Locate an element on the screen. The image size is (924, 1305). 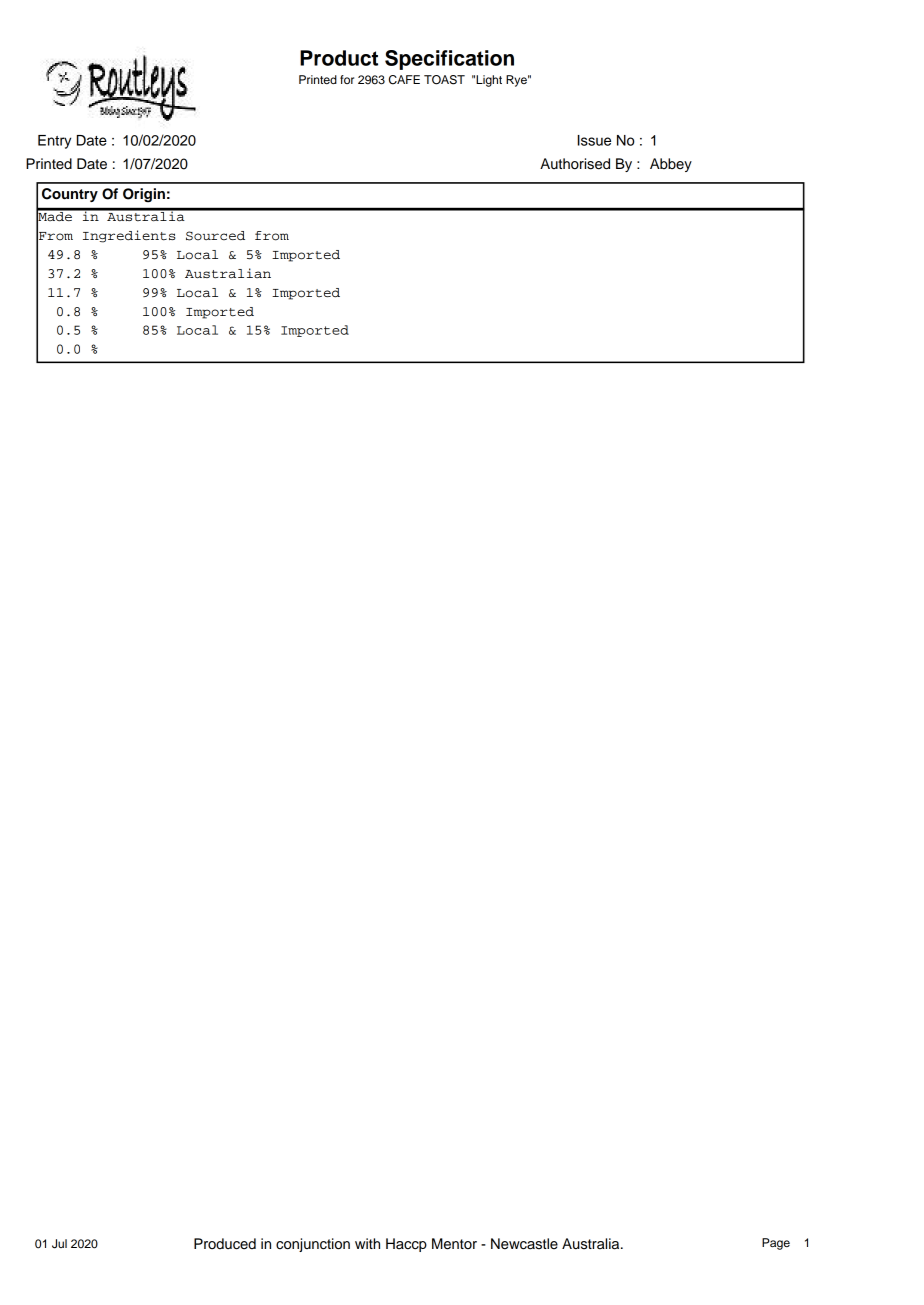
Sourced is located at coordinates (215, 236).
